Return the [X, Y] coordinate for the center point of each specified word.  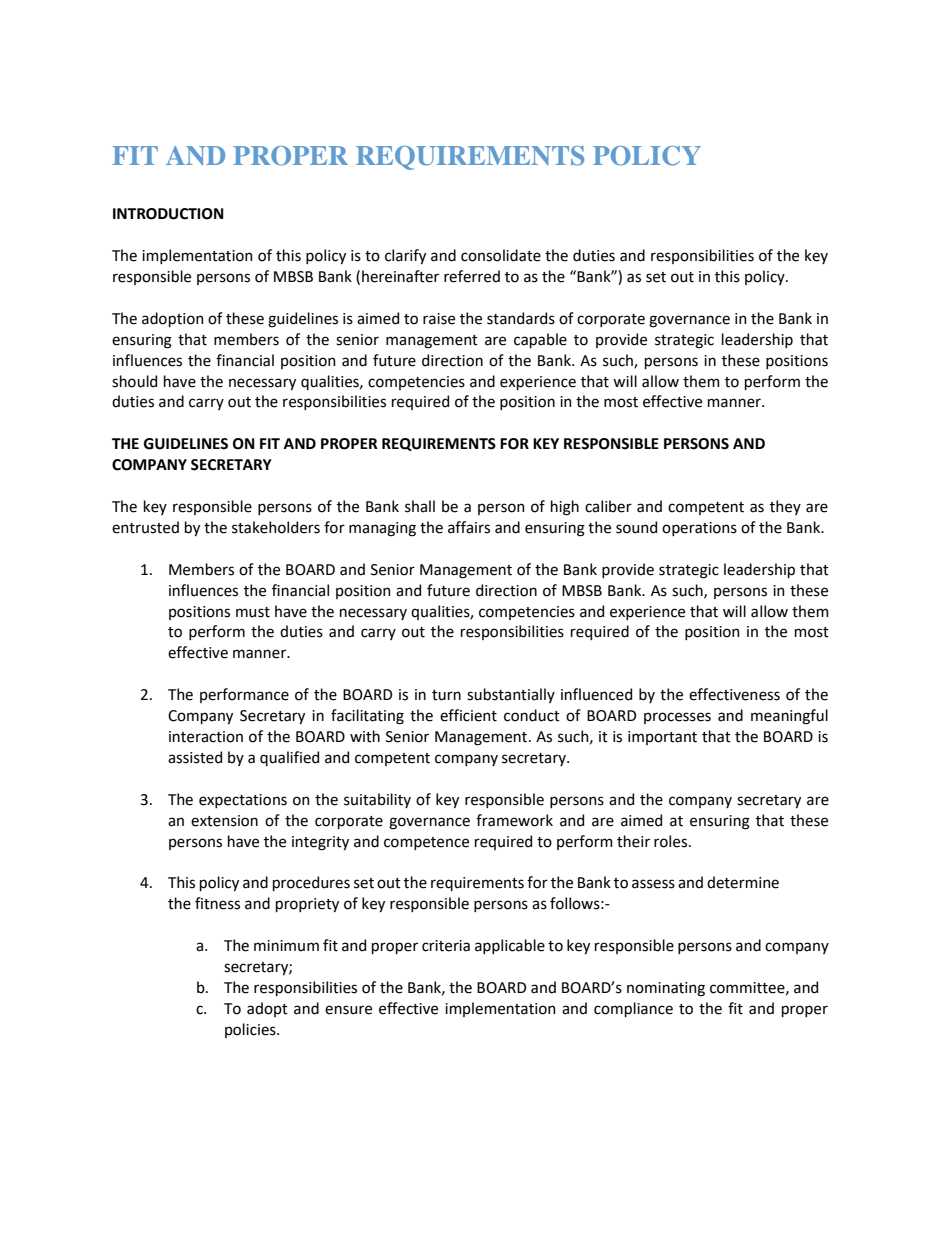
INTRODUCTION [168, 214]
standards [521, 318]
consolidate [501, 255]
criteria [446, 946]
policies [251, 1030]
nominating [666, 989]
